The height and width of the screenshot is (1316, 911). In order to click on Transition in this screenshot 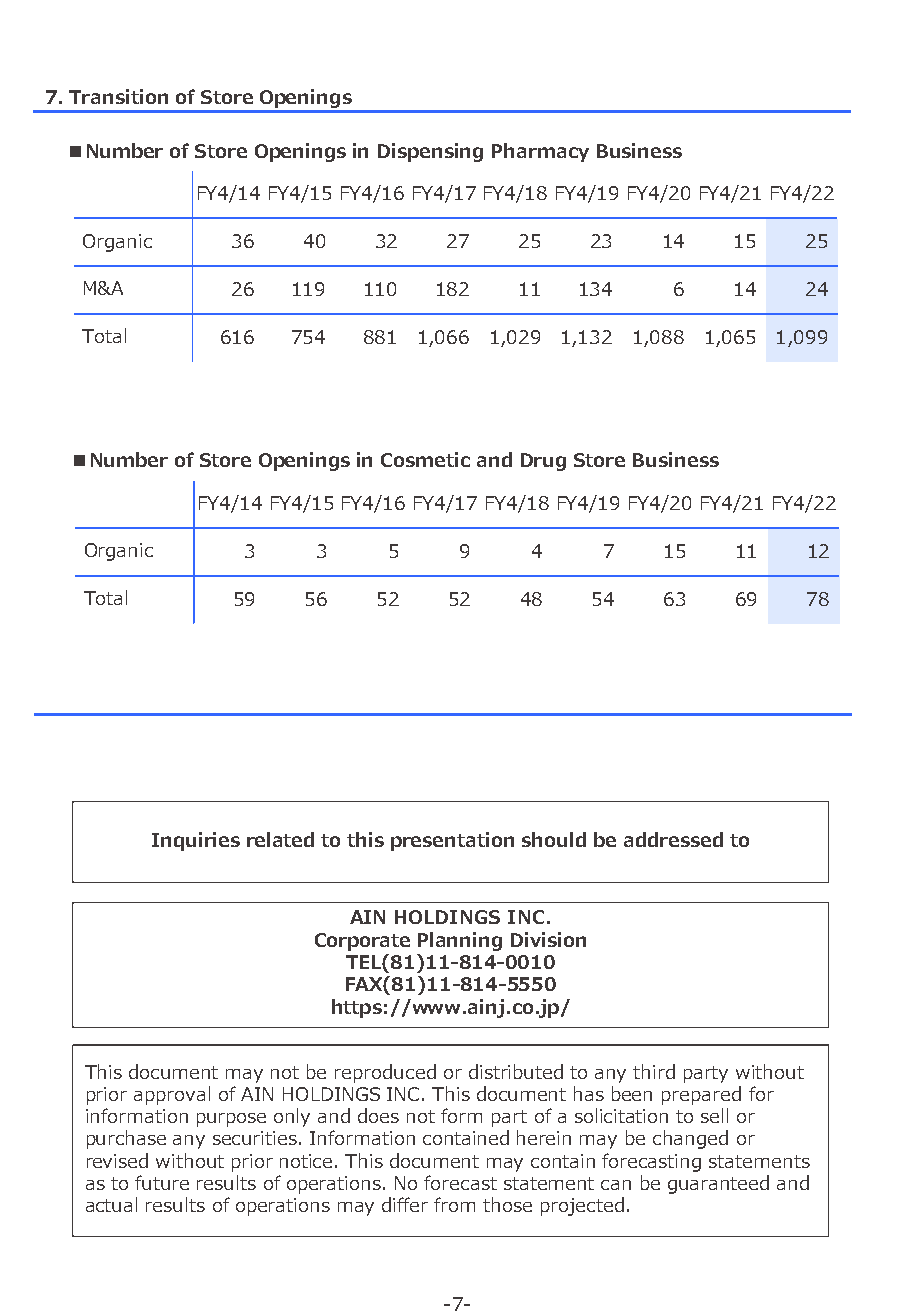, I will do `click(118, 96)`.
